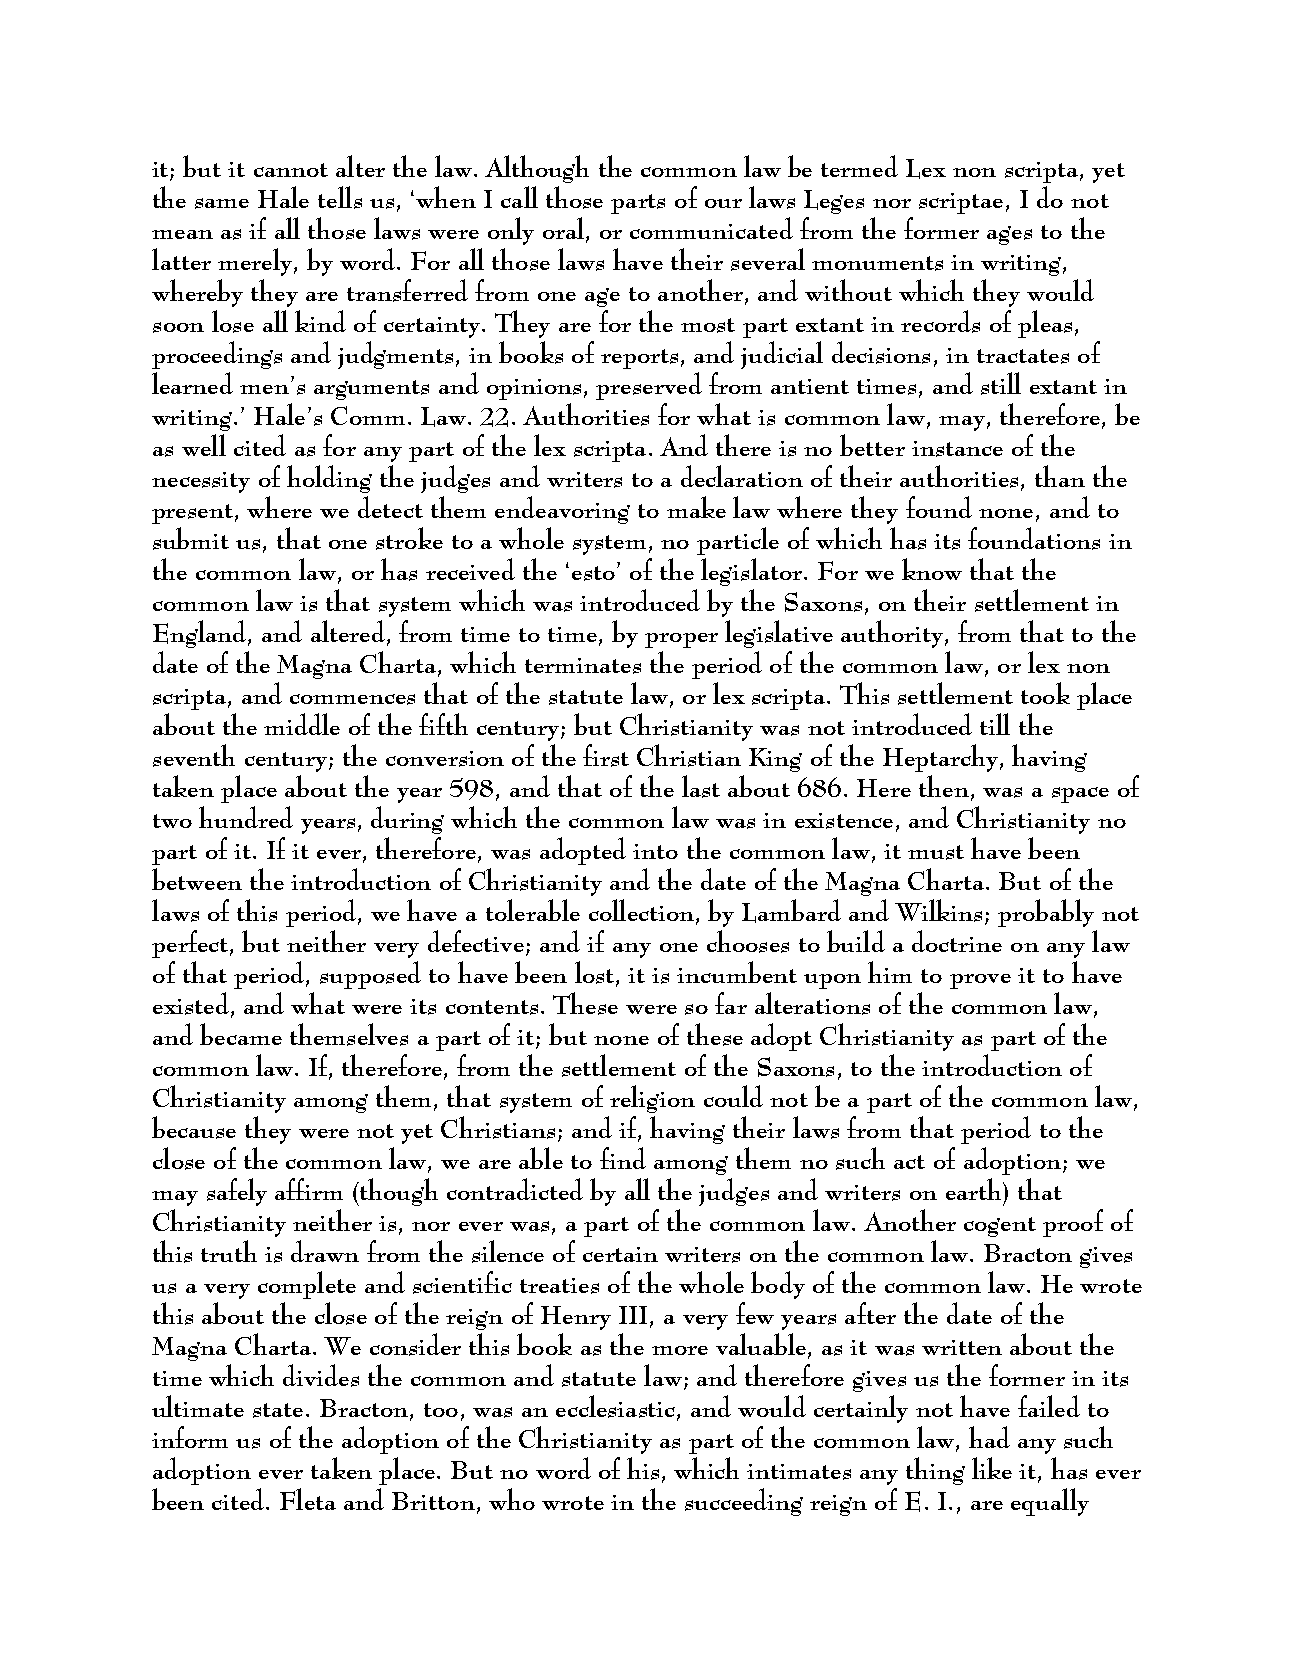 This document has height=1676, width=1295. What do you see at coordinates (992, 1468) in the document?
I see `like` at bounding box center [992, 1468].
